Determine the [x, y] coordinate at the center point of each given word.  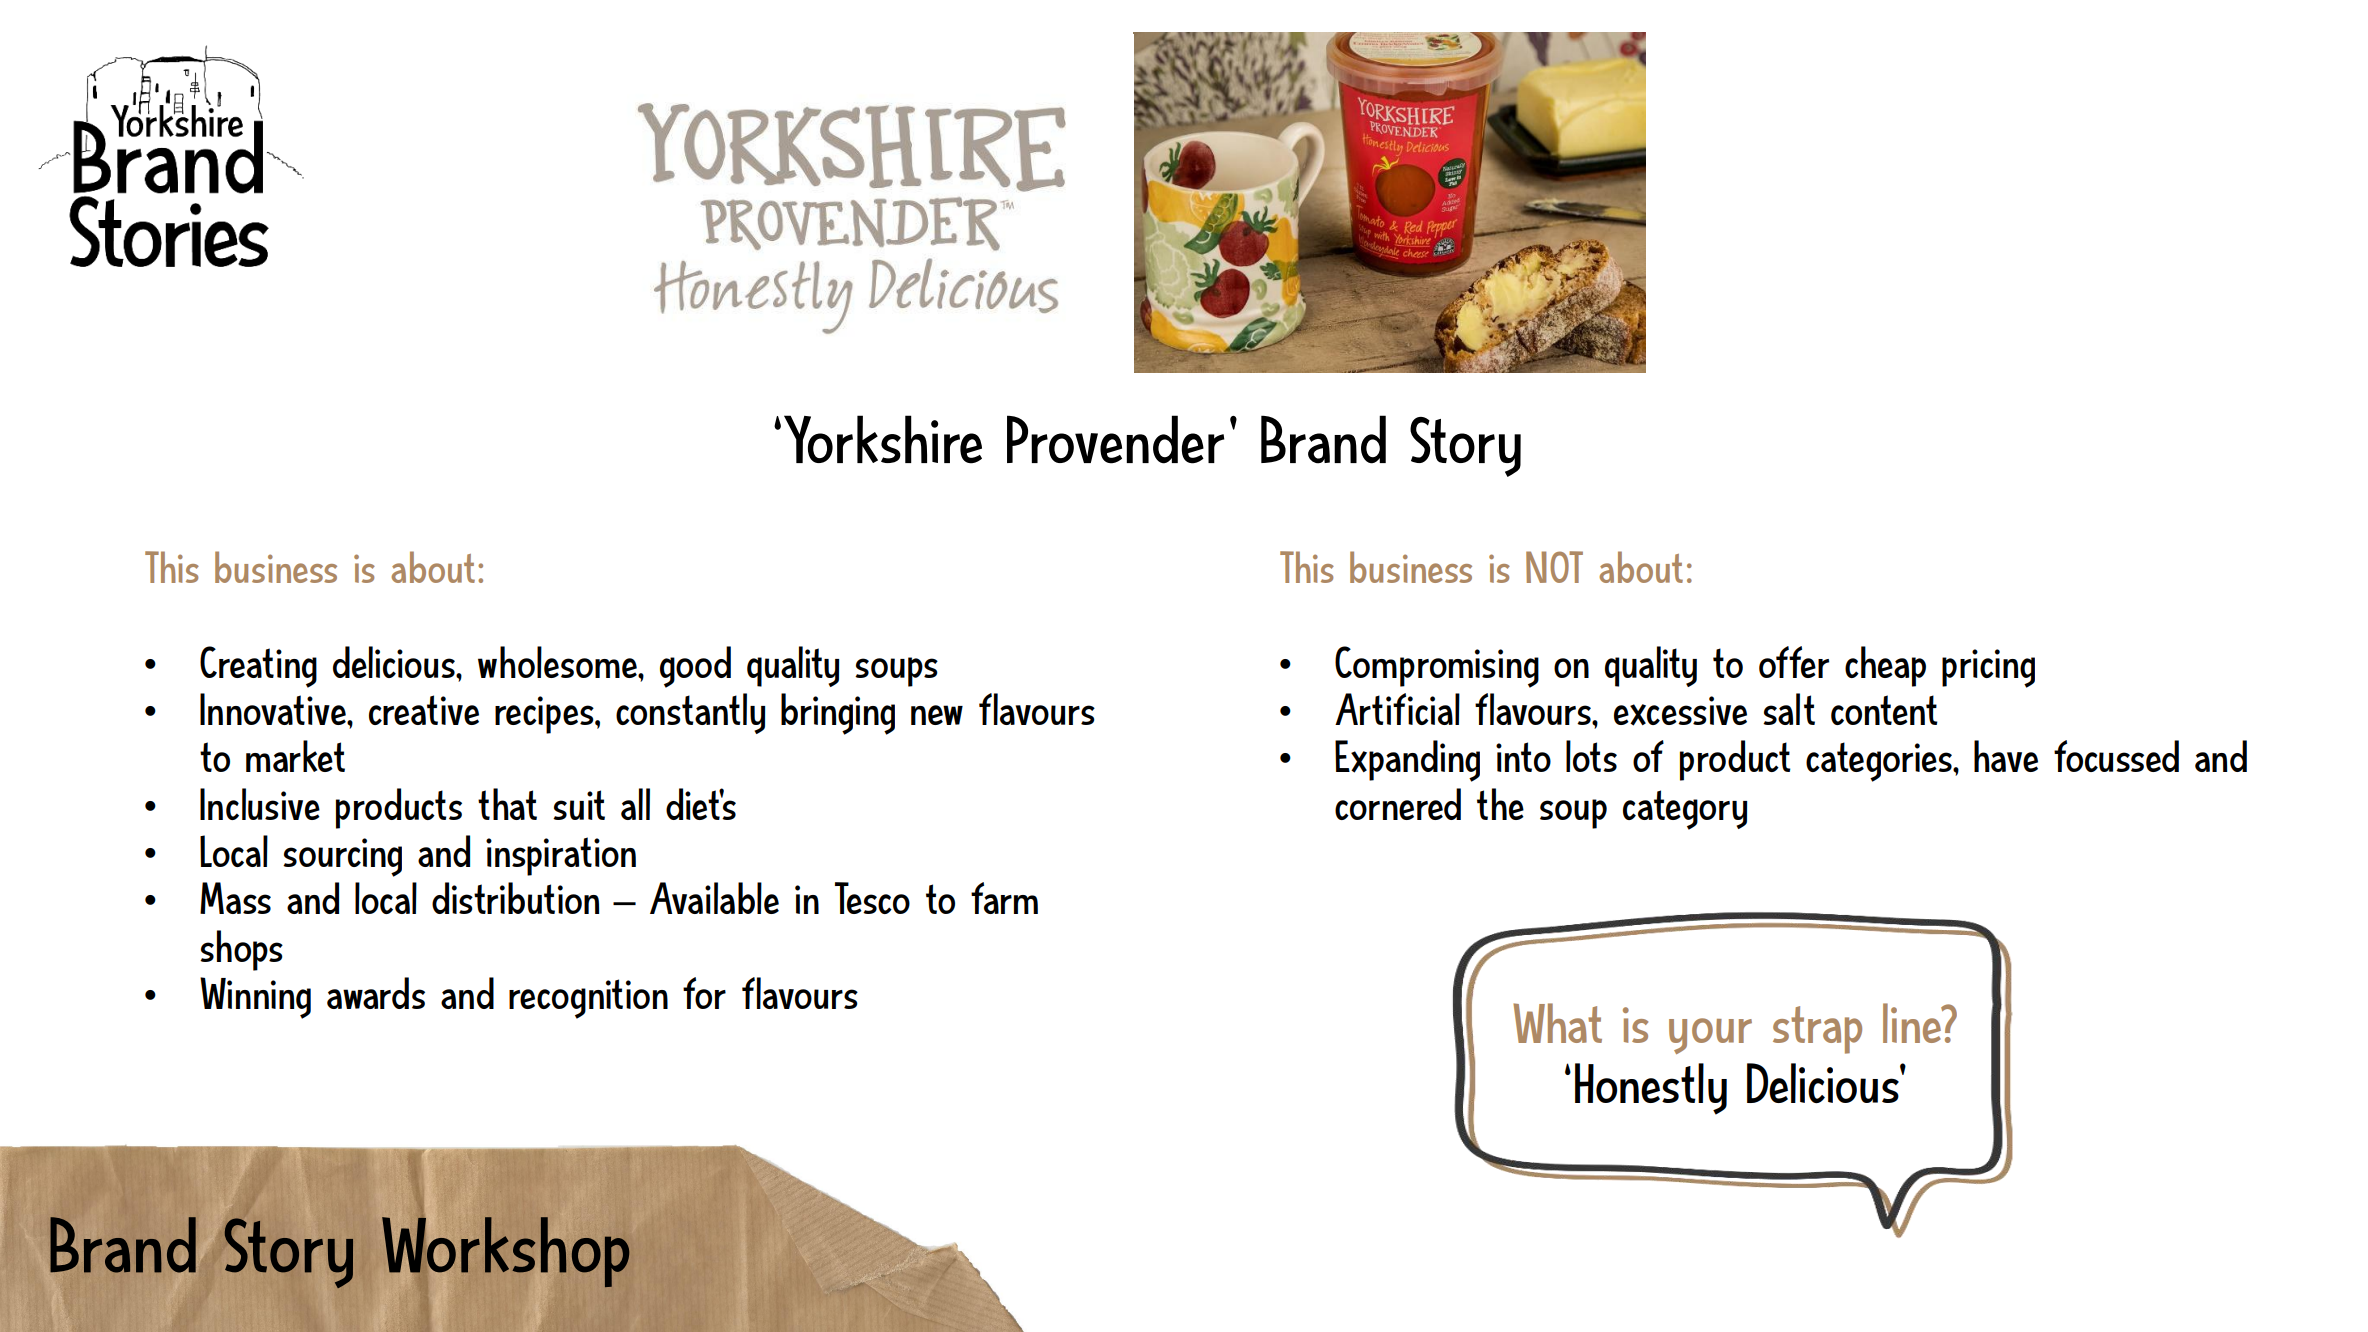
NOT [1554, 567]
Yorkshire [883, 439]
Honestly [1651, 1089]
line [1913, 1023]
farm [1004, 898]
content [1884, 710]
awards [376, 993]
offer [1794, 662]
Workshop [506, 1252]
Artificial [1397, 709]
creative [424, 710]
